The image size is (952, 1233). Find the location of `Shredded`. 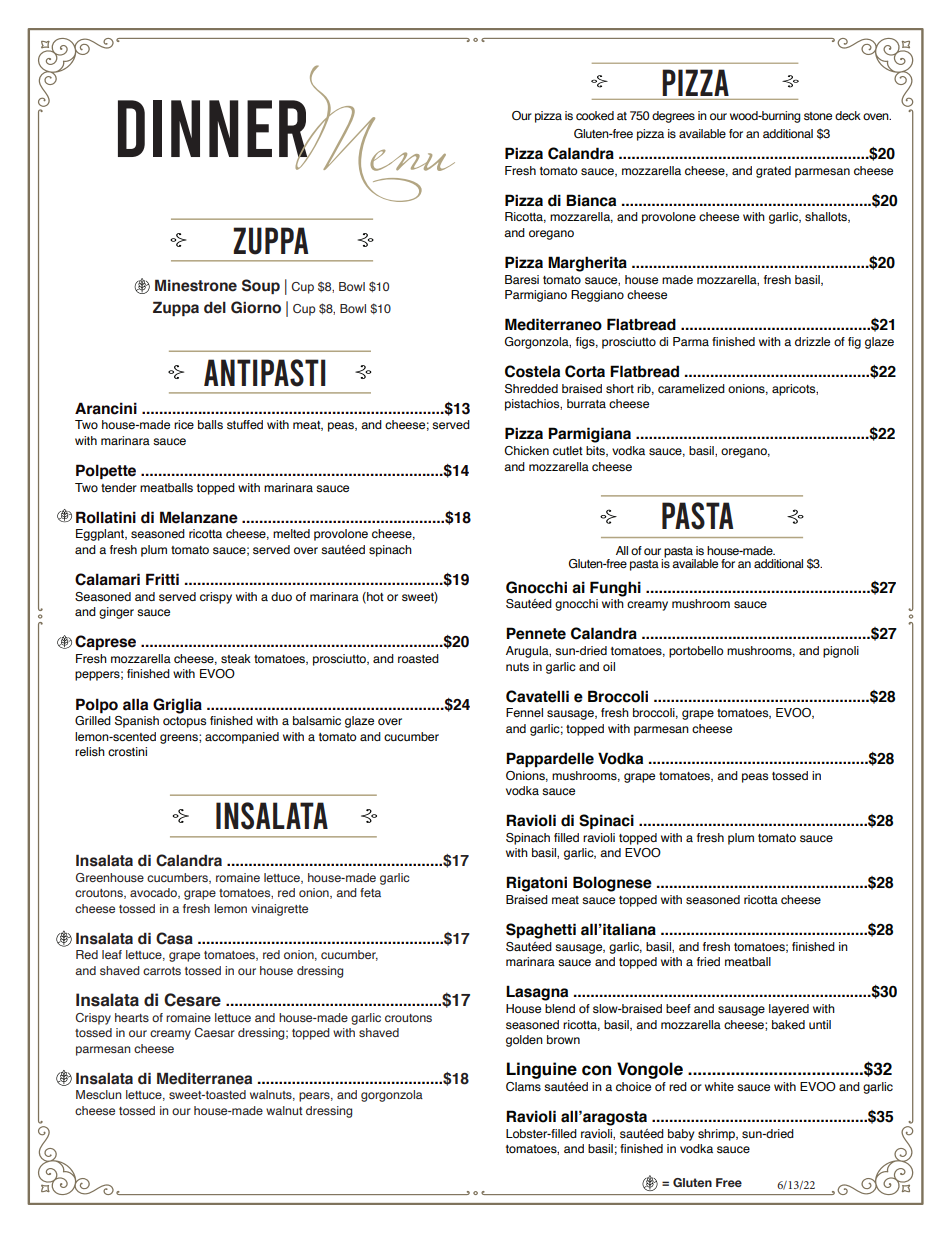

Shredded is located at coordinates (531, 389).
